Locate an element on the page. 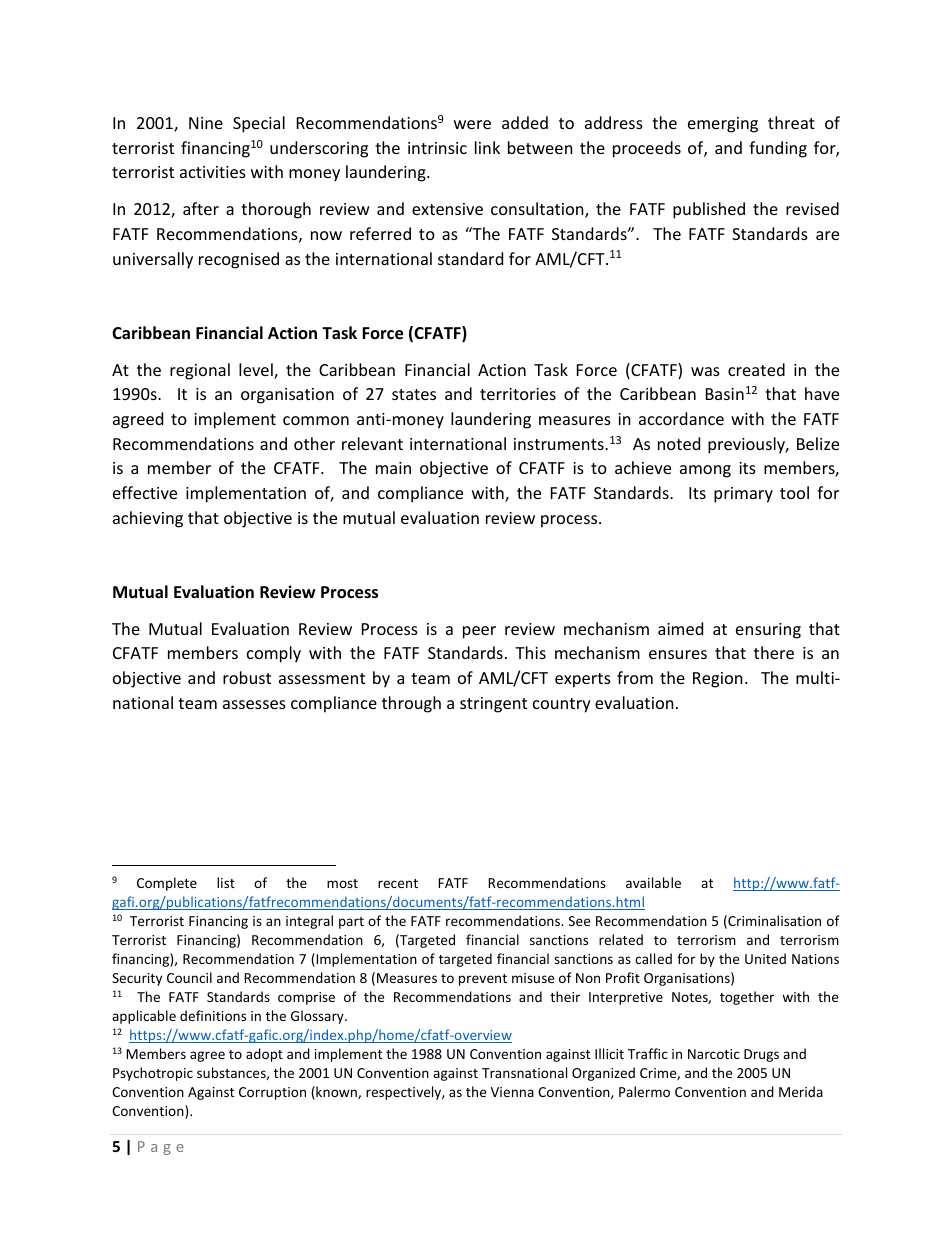 The image size is (952, 1233). activities is located at coordinates (213, 172).
